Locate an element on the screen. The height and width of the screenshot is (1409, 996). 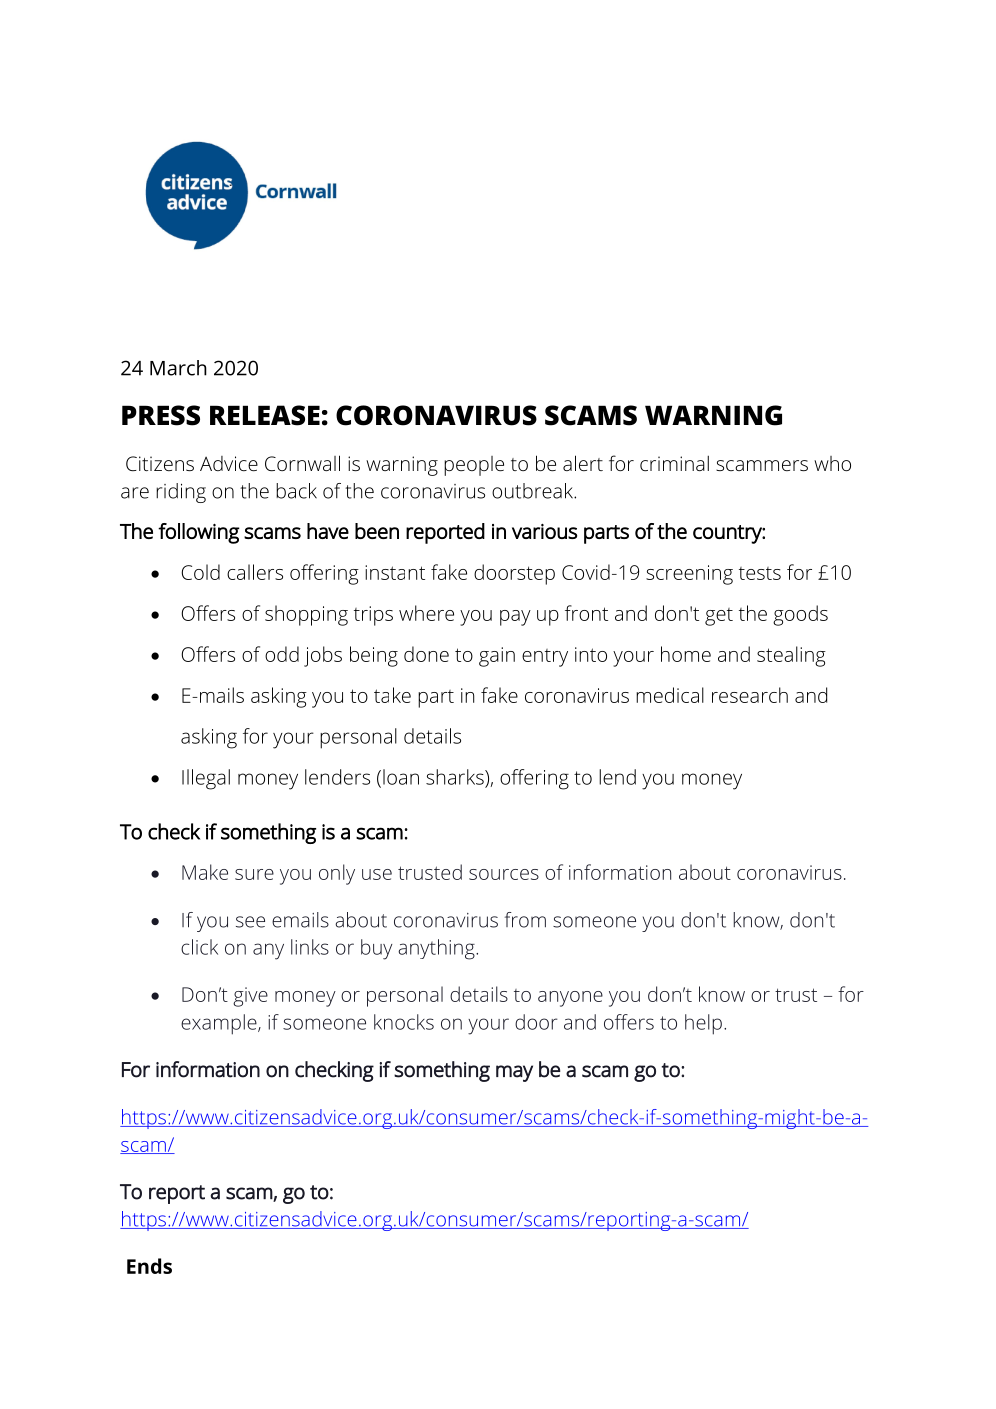
people is located at coordinates (474, 466).
